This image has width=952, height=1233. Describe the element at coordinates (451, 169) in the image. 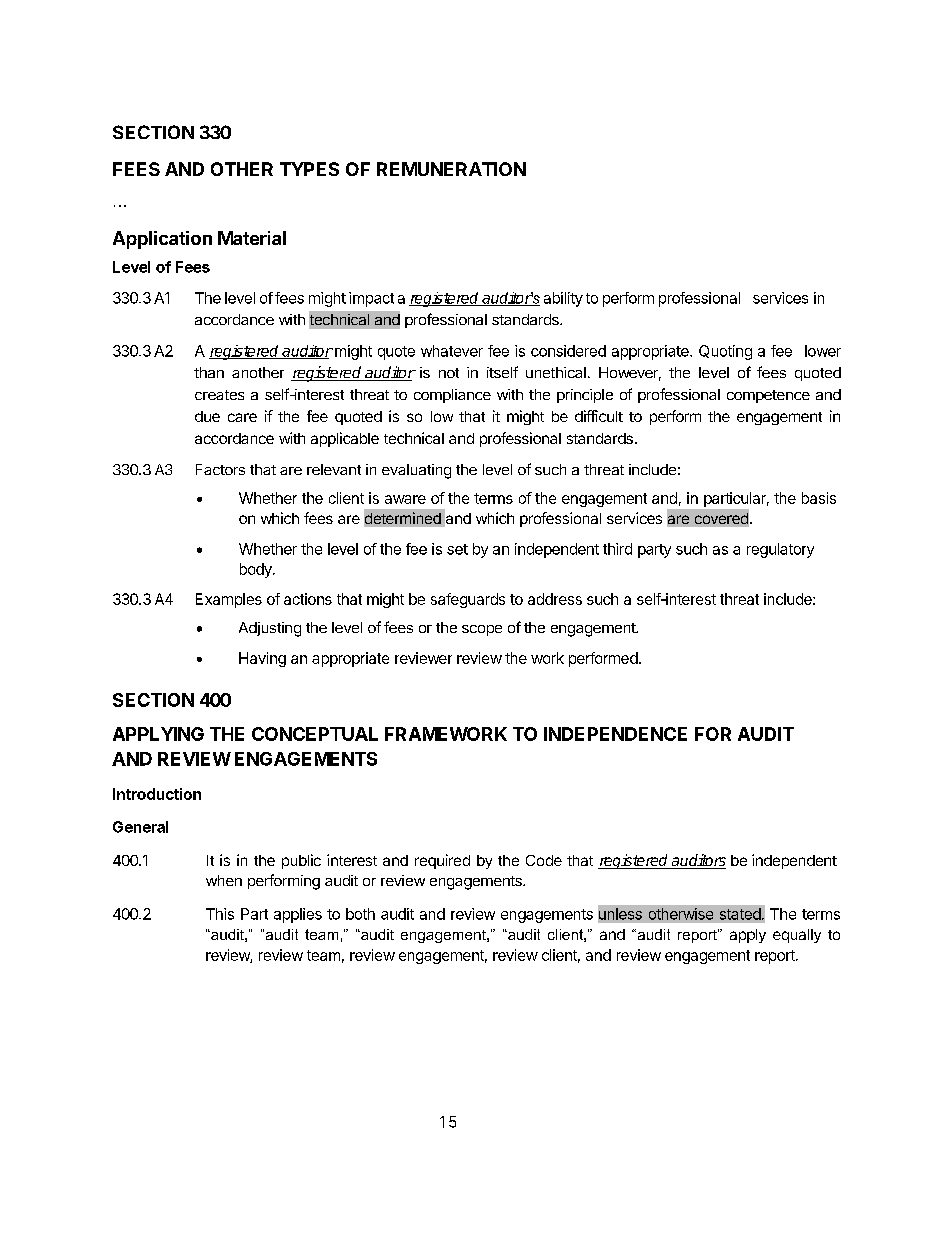

I see `REMUNERATION` at that location.
